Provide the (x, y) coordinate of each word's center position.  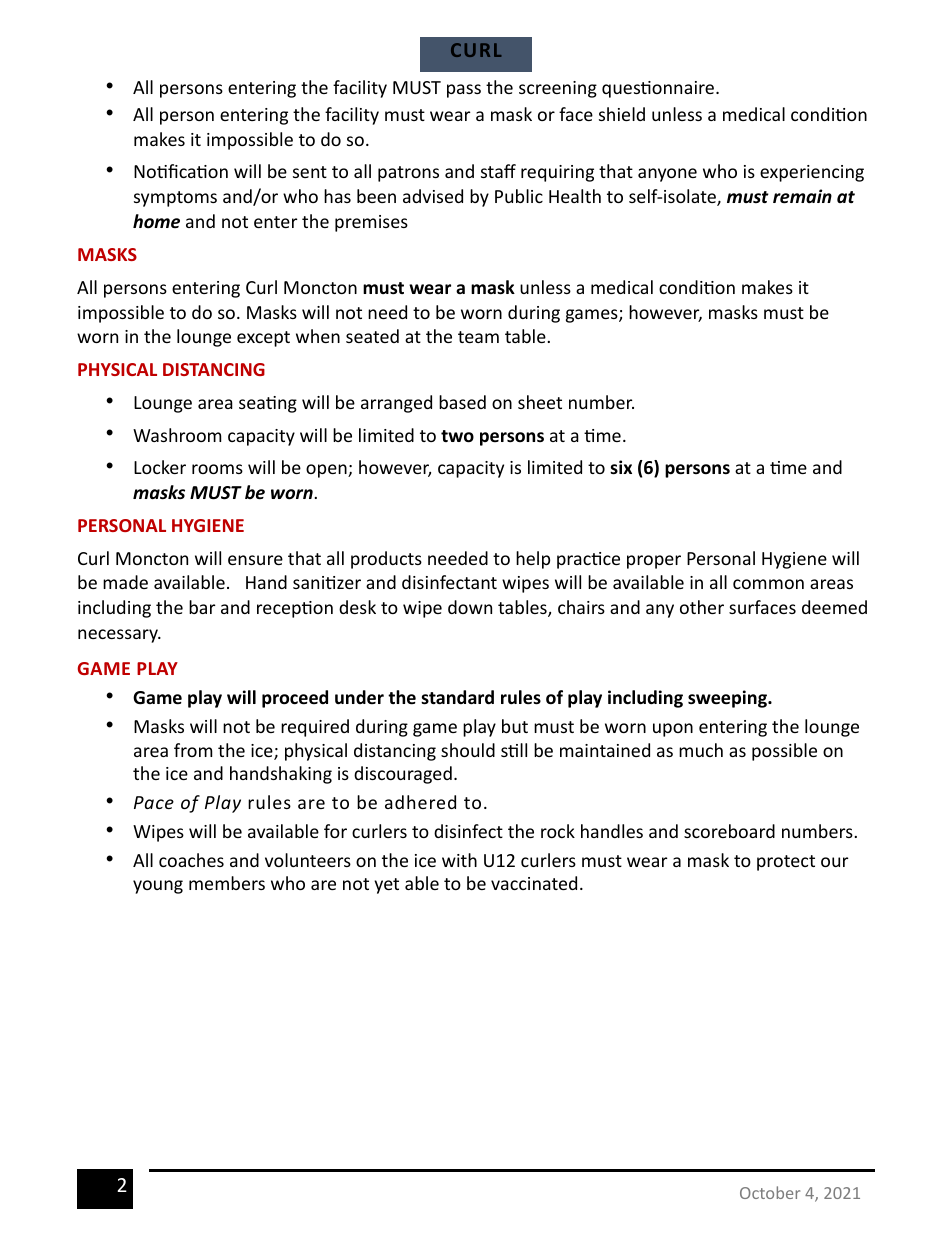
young (158, 887)
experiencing (812, 173)
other (702, 607)
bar (202, 607)
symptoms (175, 199)
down (470, 607)
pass (464, 91)
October (770, 1192)
